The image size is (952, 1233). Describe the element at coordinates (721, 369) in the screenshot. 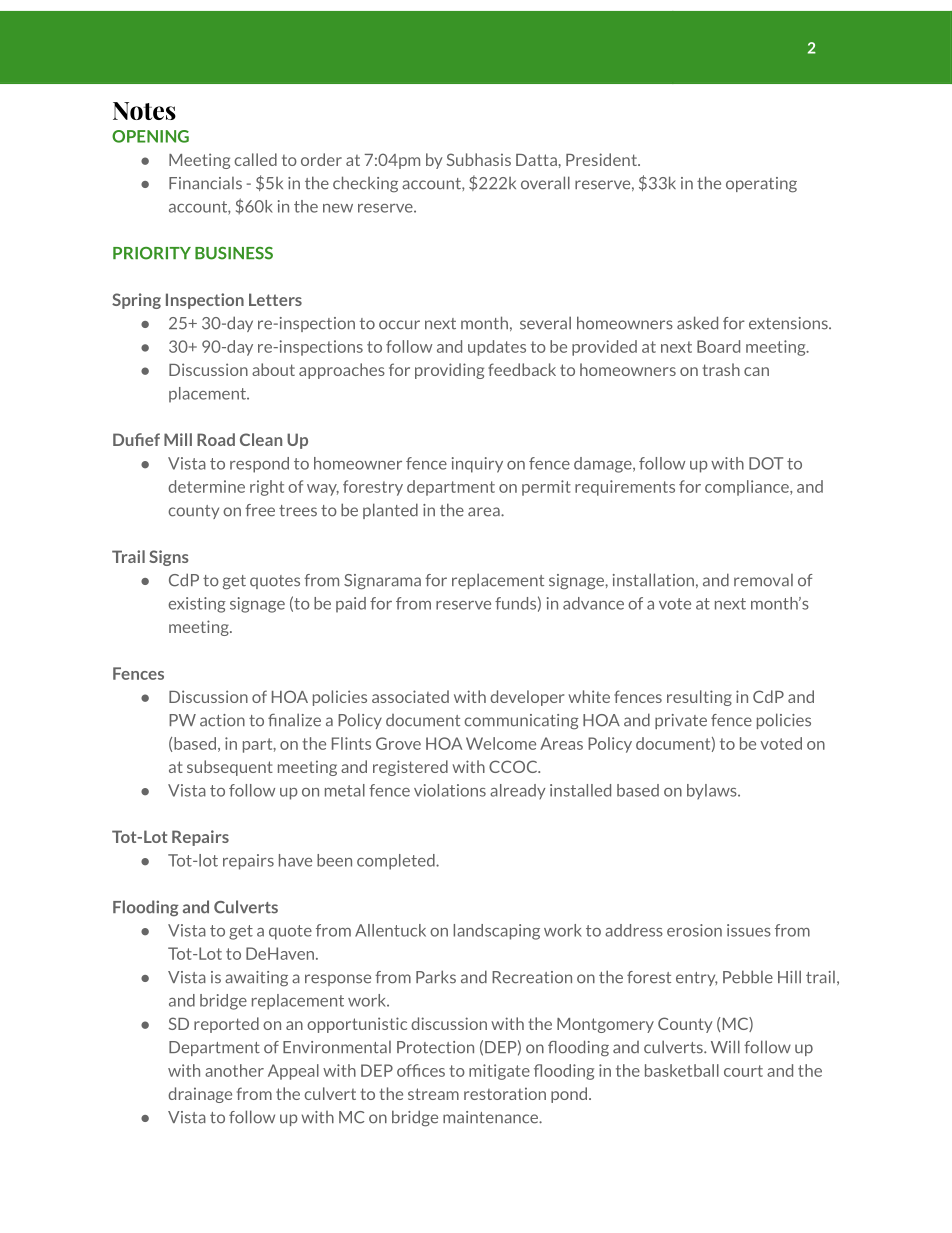

I see `trash` at that location.
